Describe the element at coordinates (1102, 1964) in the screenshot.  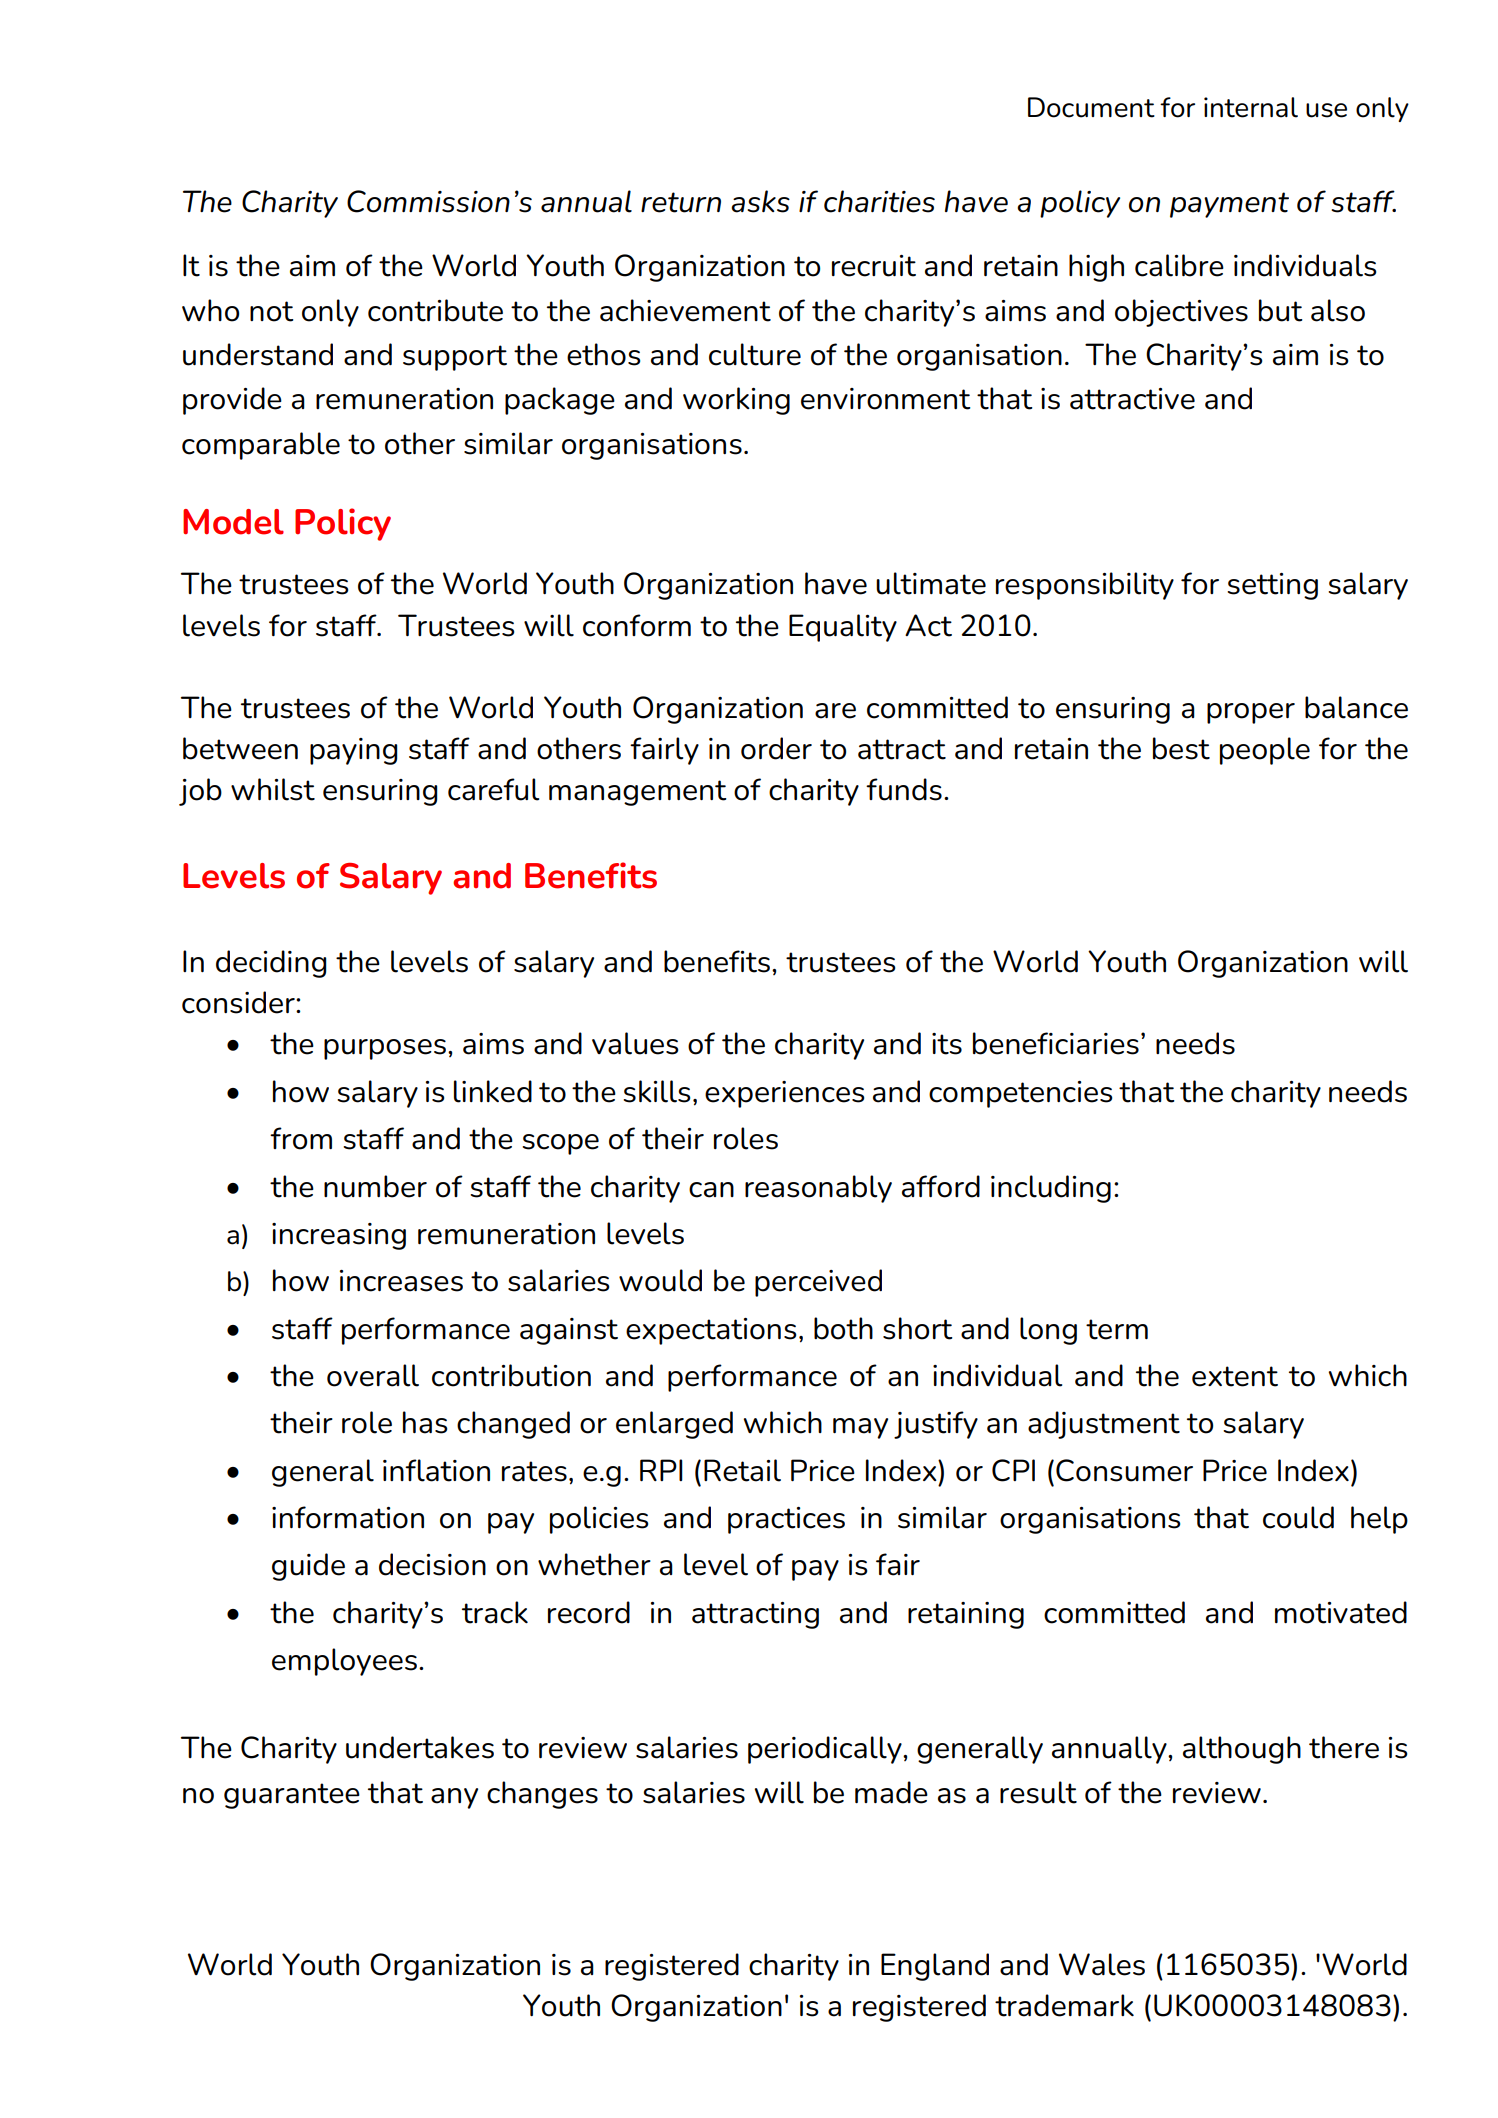
I see `Wales` at that location.
